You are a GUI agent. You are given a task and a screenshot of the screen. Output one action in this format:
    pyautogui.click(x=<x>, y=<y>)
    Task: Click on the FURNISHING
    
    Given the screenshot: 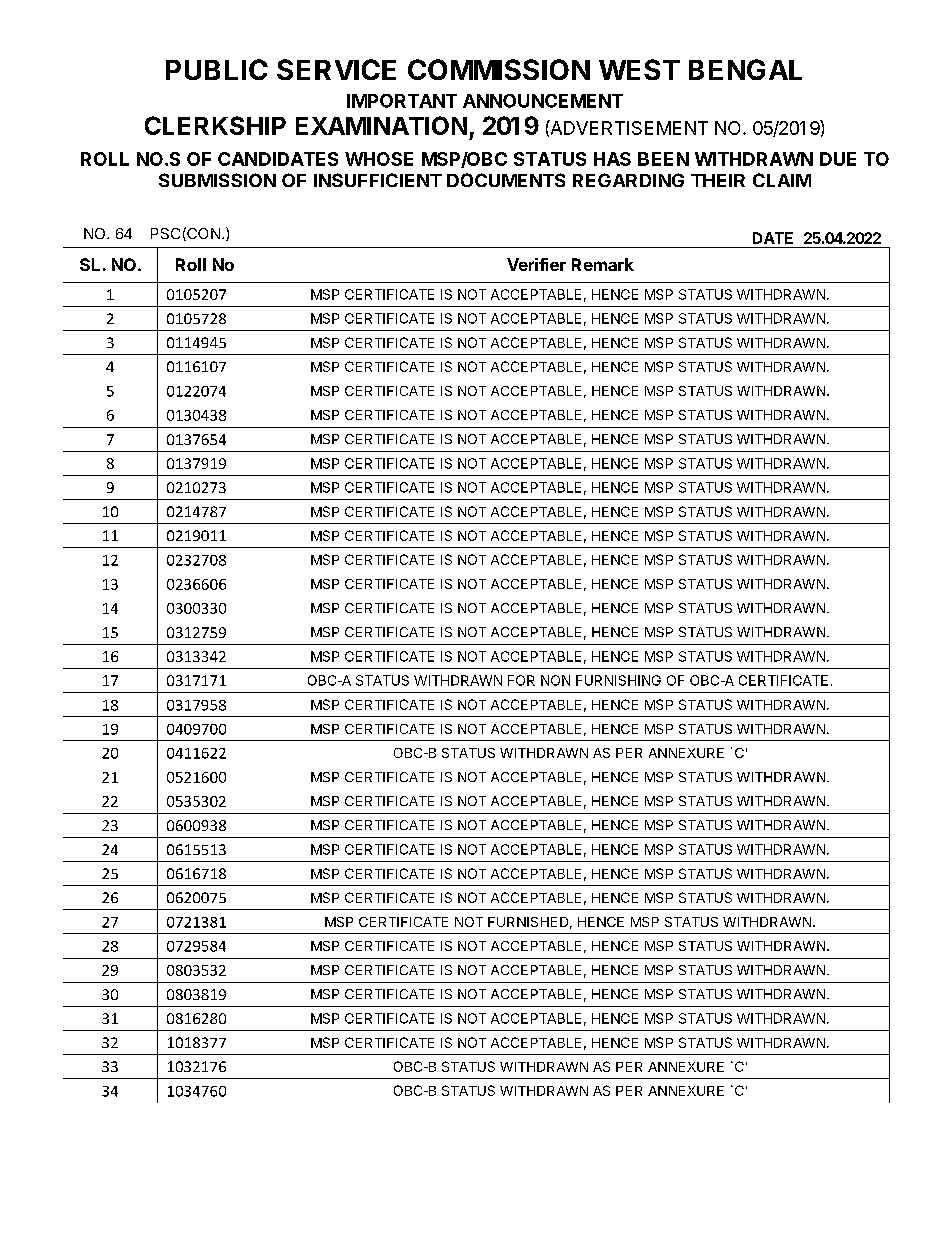 What is the action you would take?
    pyautogui.click(x=618, y=680)
